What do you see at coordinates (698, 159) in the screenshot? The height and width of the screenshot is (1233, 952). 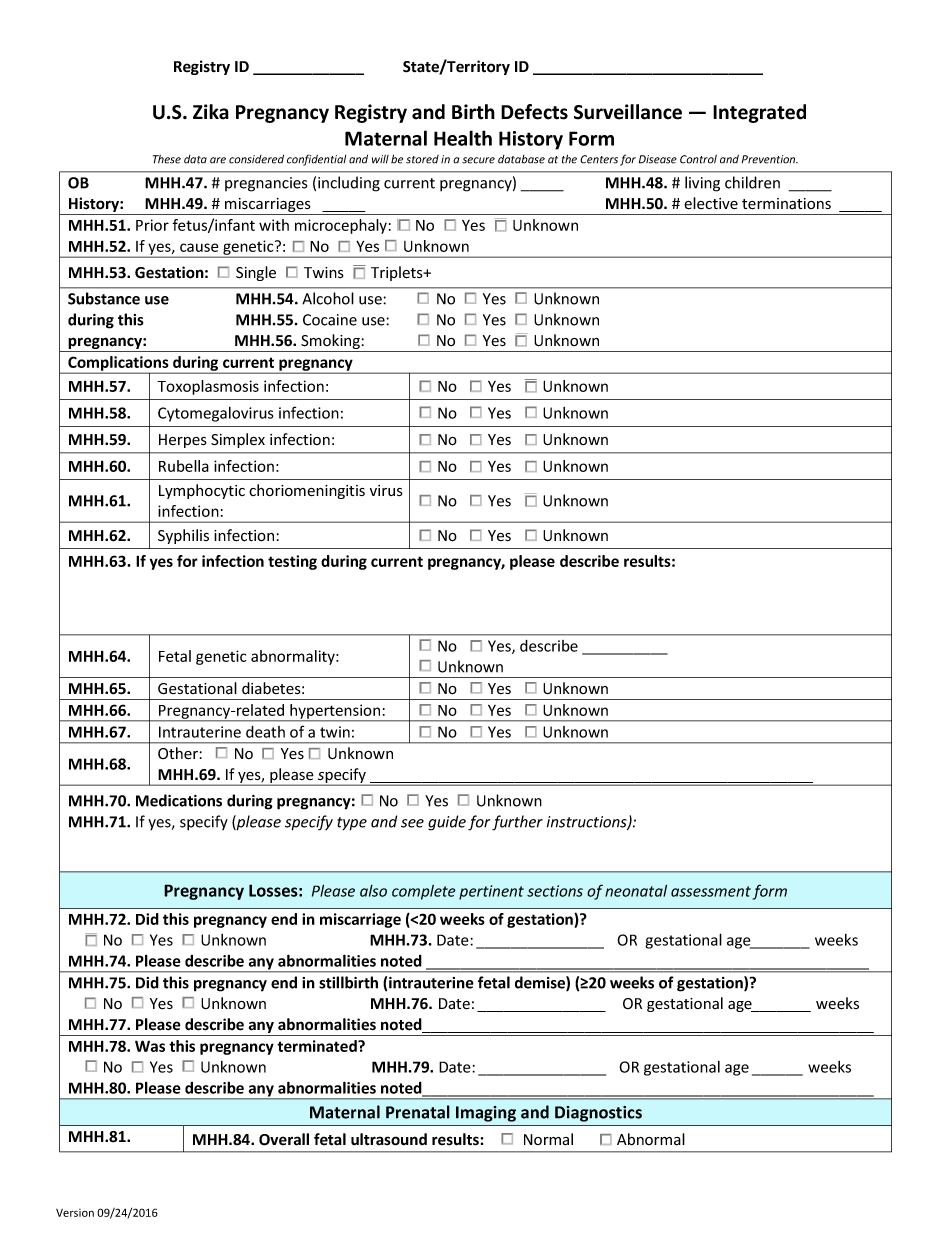 I see `Control` at bounding box center [698, 159].
